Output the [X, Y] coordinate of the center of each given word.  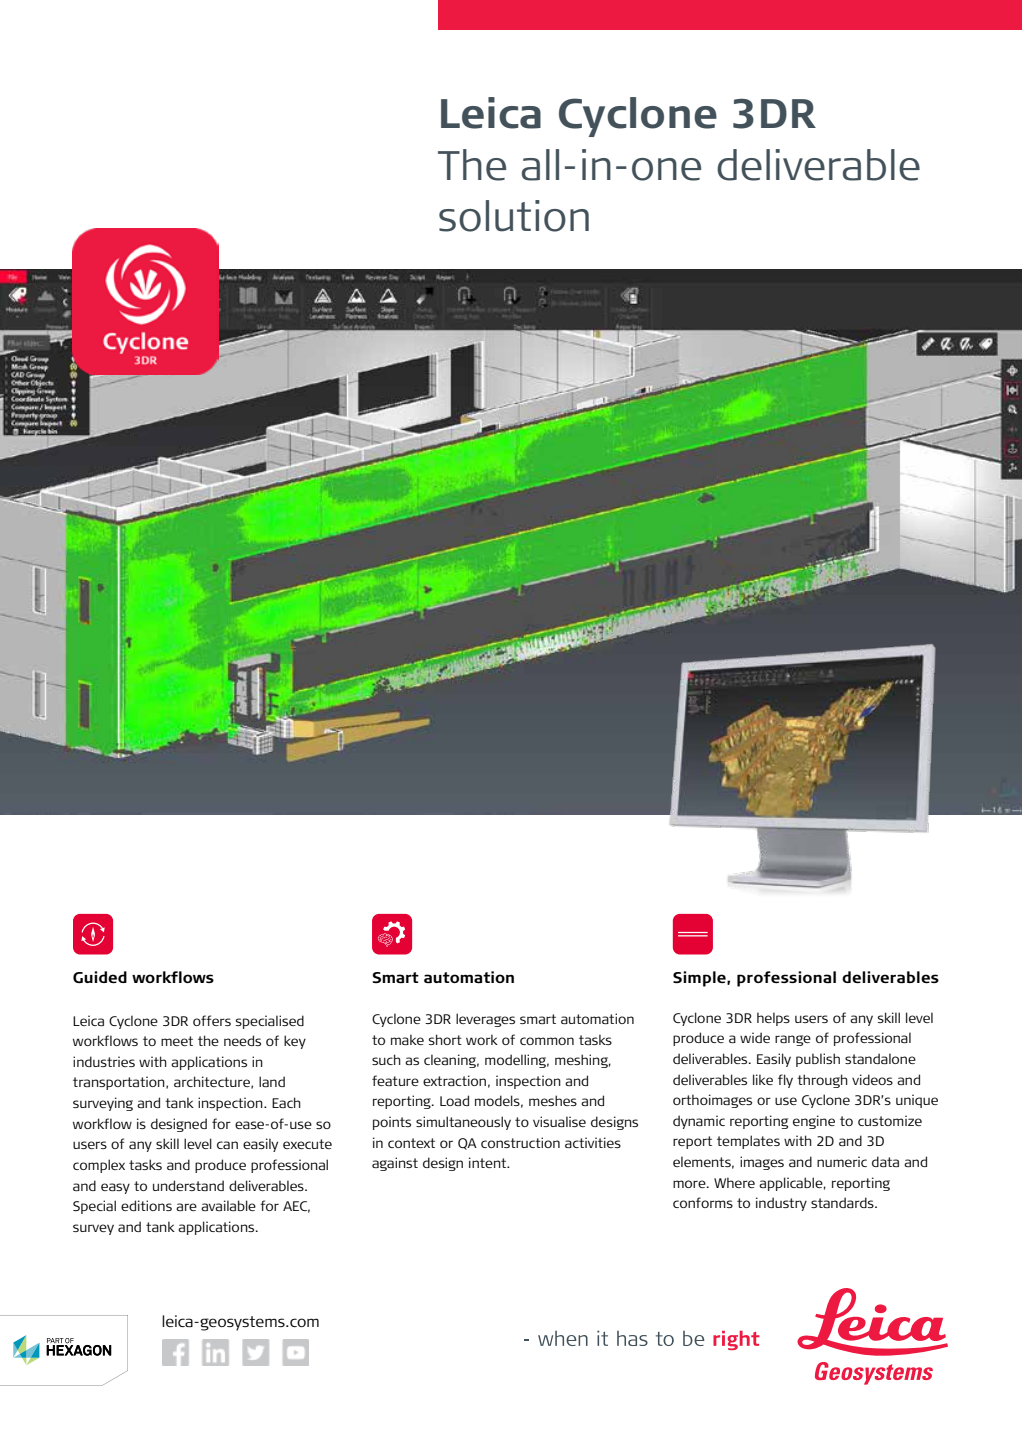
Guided [100, 977]
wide [755, 1037]
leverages [485, 1020]
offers [212, 1020]
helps [773, 1019]
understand [188, 1185]
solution [514, 216]
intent [489, 1162]
